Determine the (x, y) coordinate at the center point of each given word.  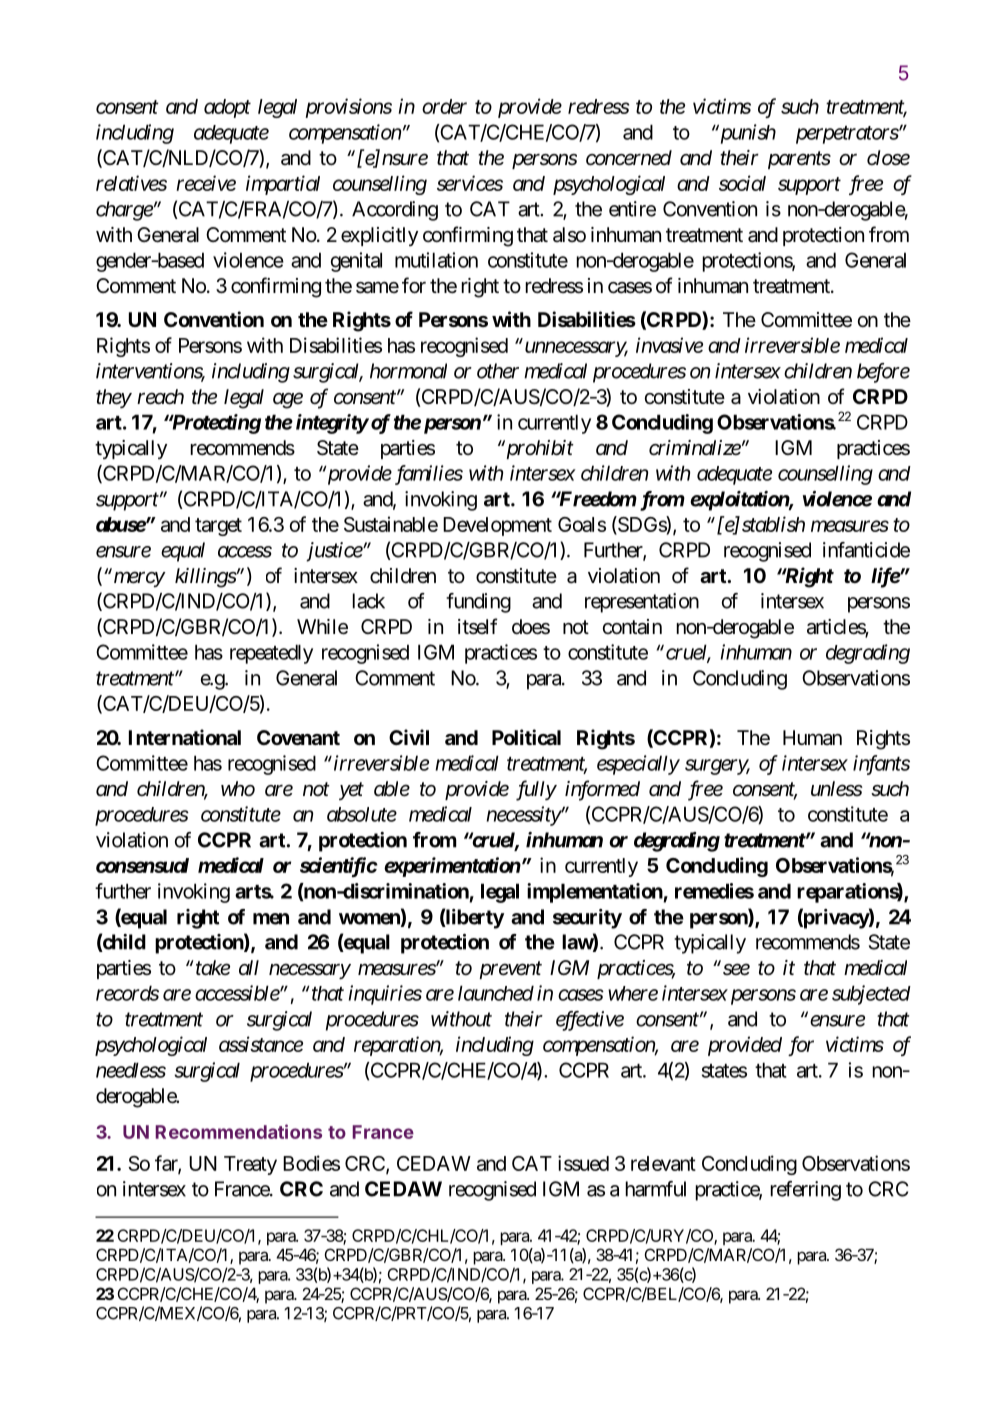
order (444, 106)
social (742, 183)
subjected (871, 995)
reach (160, 397)
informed (602, 790)
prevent (510, 970)
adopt (227, 108)
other (498, 371)
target (218, 527)
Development (497, 526)
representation (642, 603)
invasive (669, 345)
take (211, 967)
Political (526, 737)
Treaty (250, 1165)
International (185, 737)
